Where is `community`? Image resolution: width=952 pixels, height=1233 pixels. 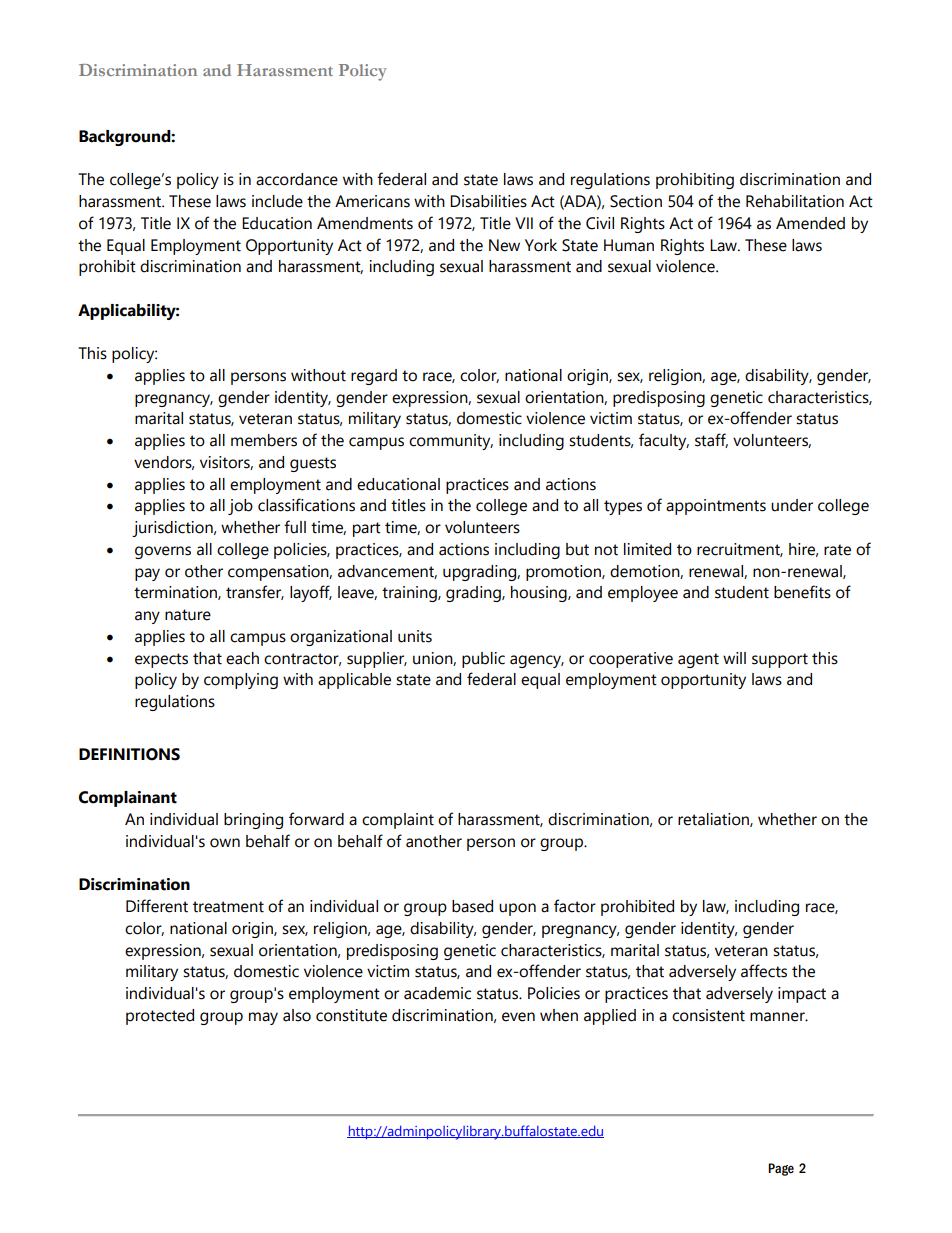
community is located at coordinates (451, 442).
